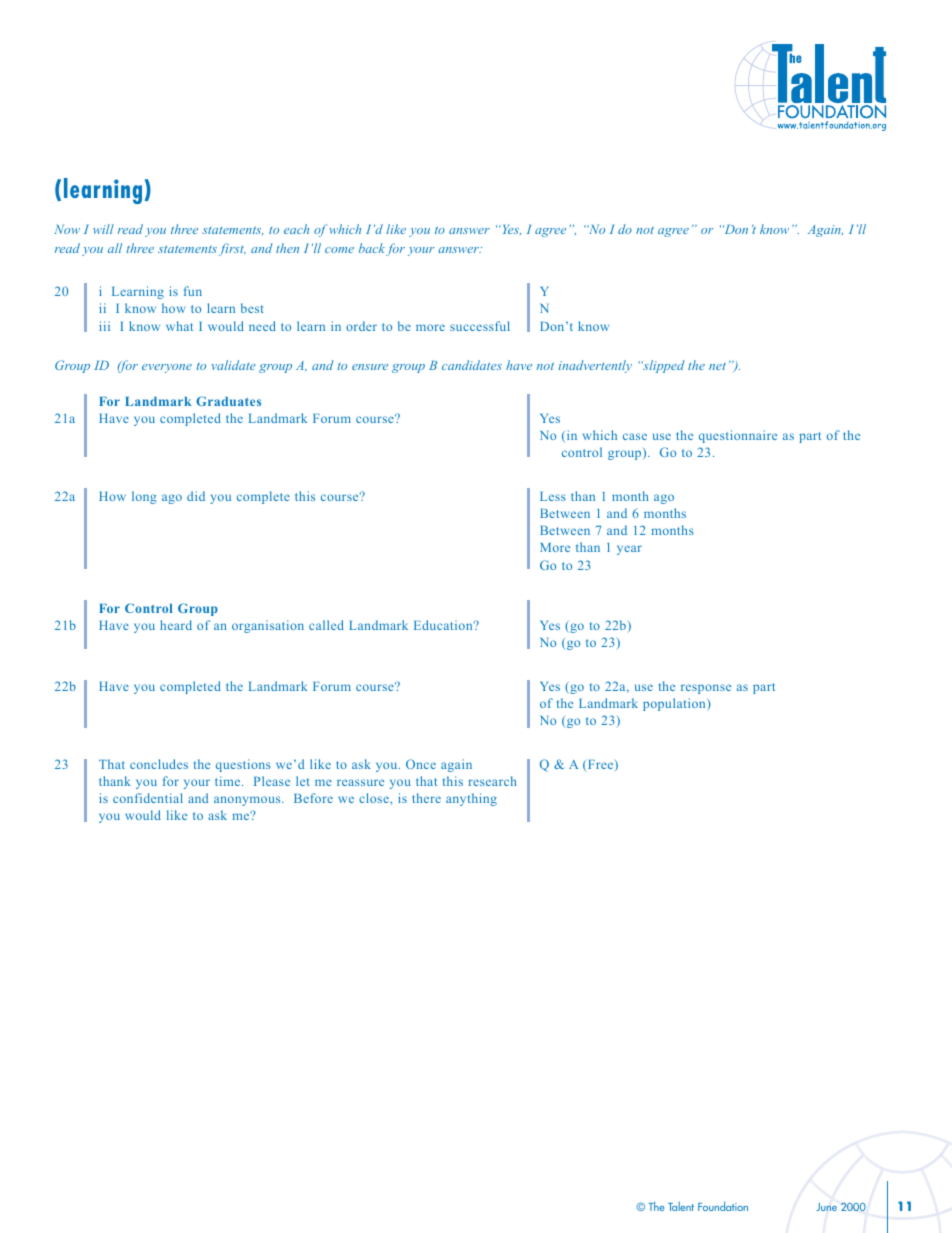 The width and height of the page is (952, 1233). Describe the element at coordinates (148, 798) in the page. I see `confidential` at that location.
